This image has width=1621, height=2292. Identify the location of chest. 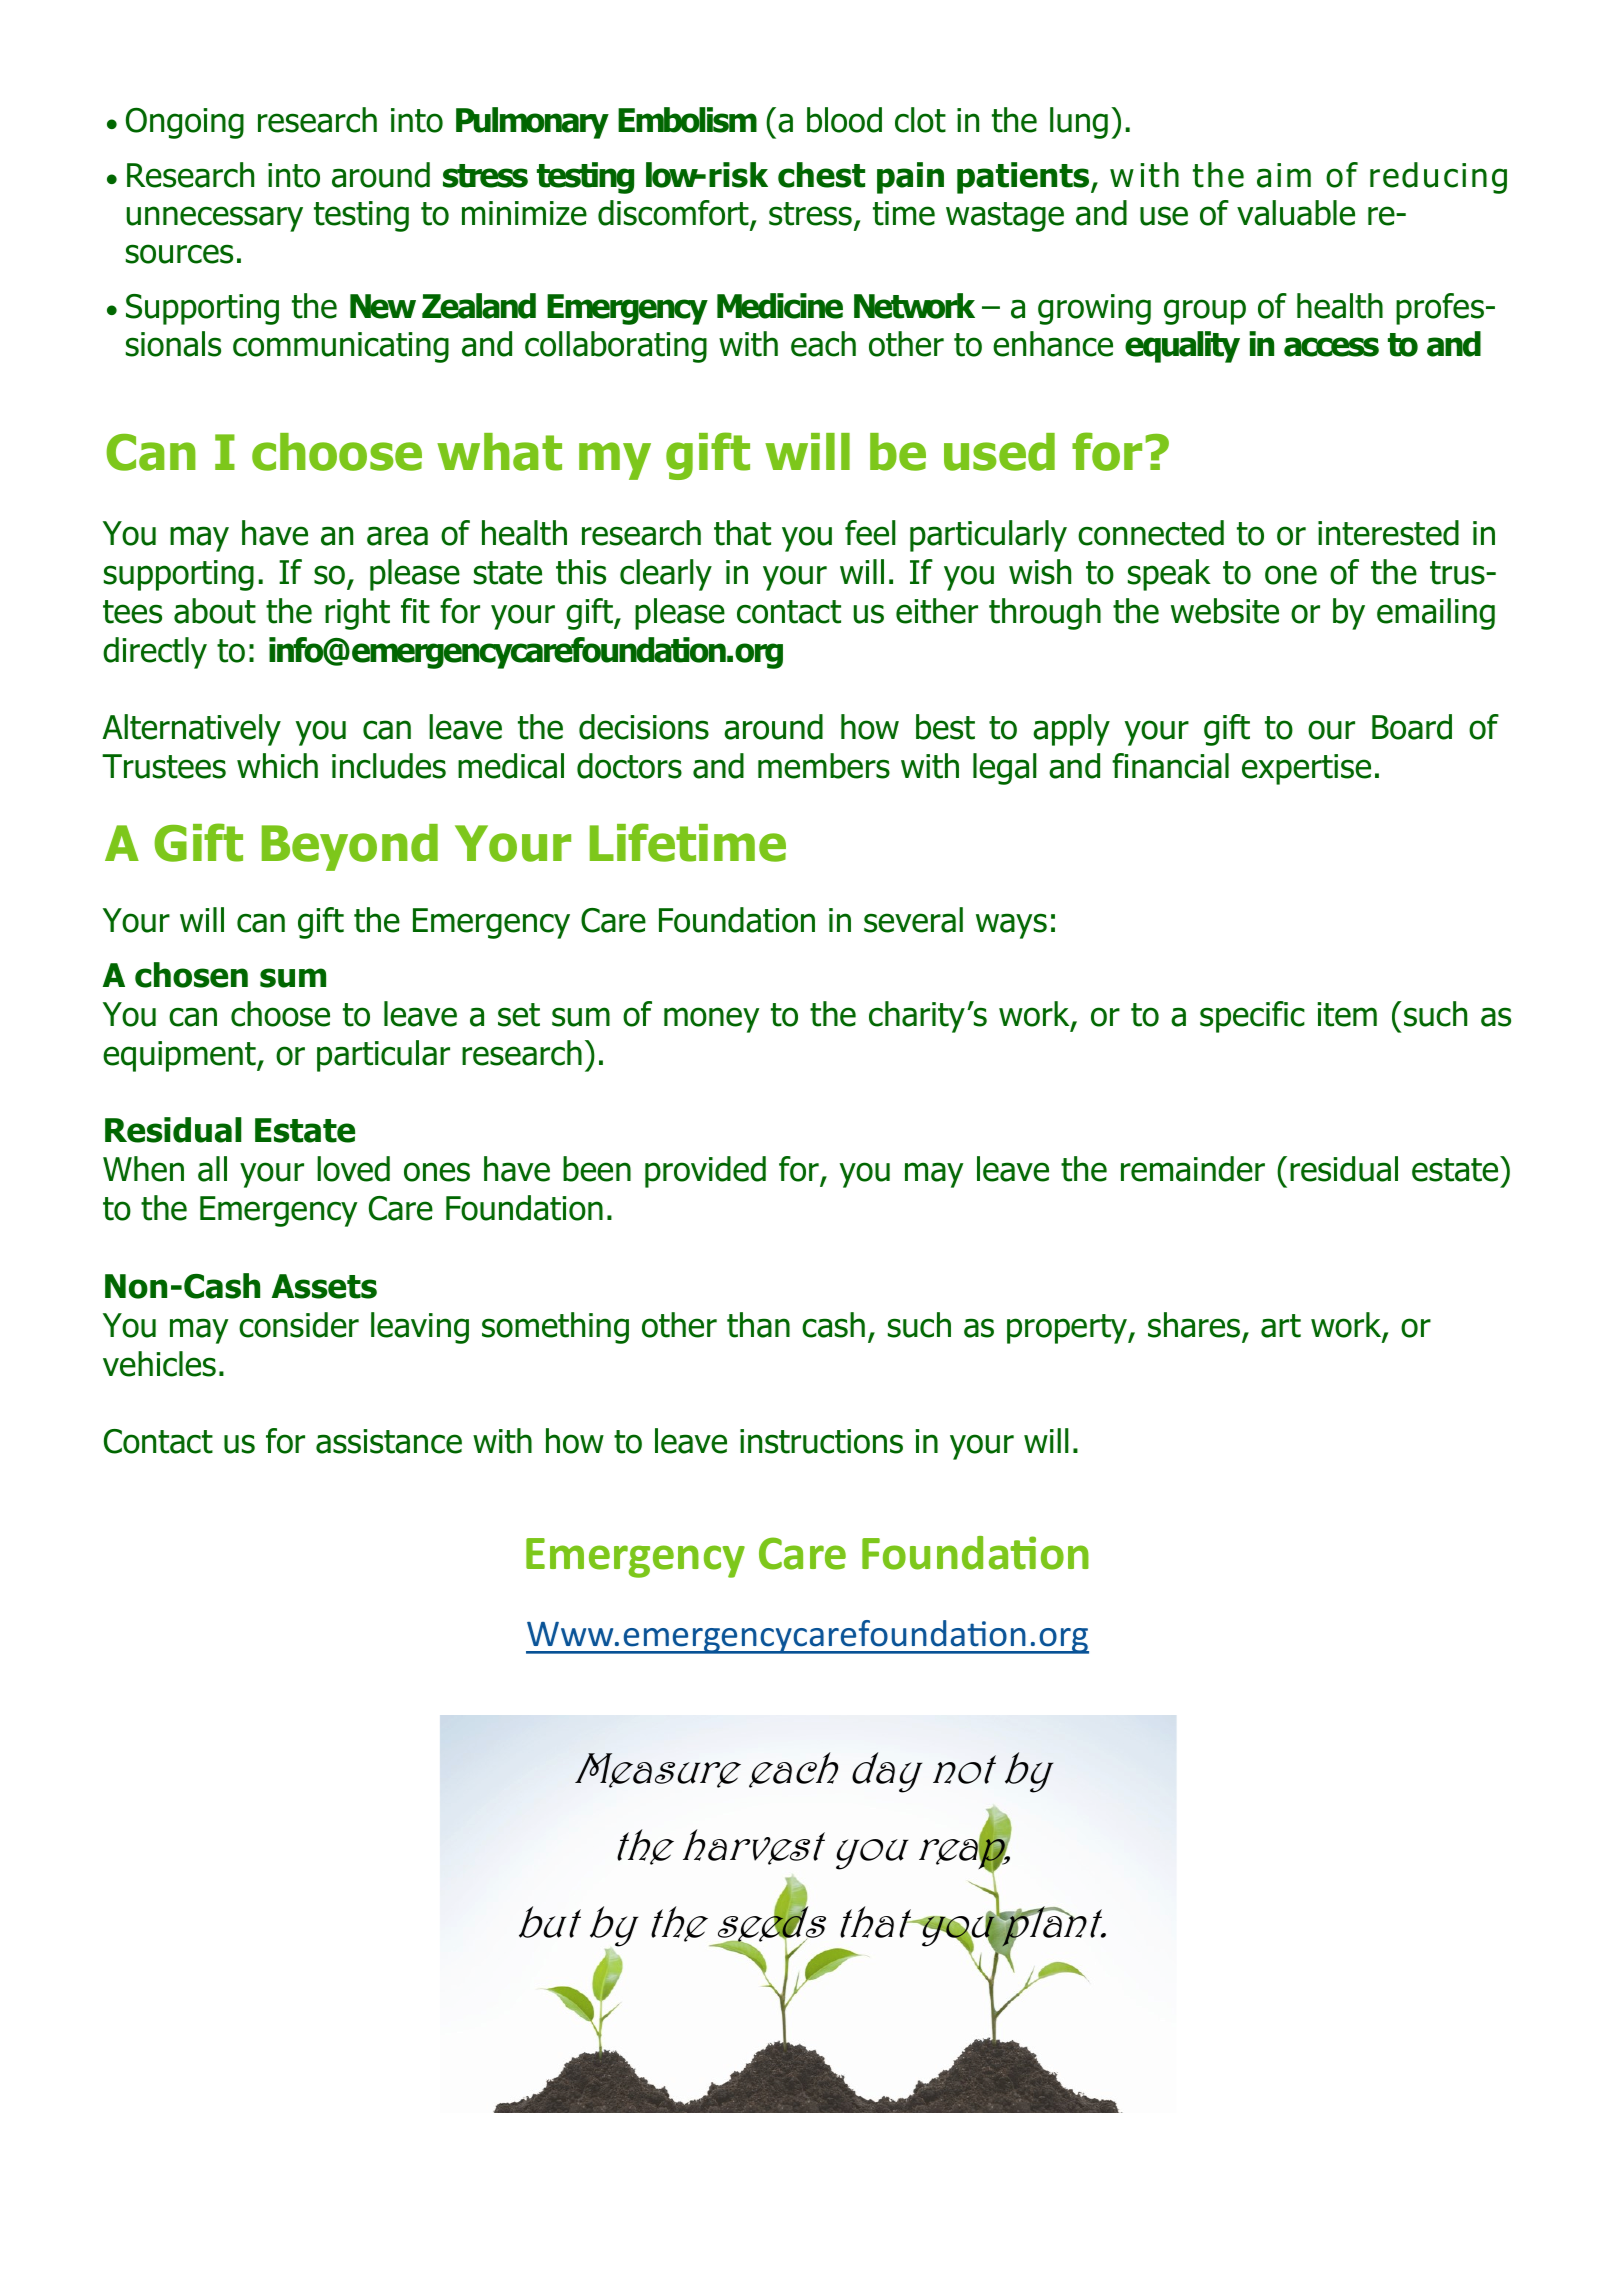
(821, 175).
